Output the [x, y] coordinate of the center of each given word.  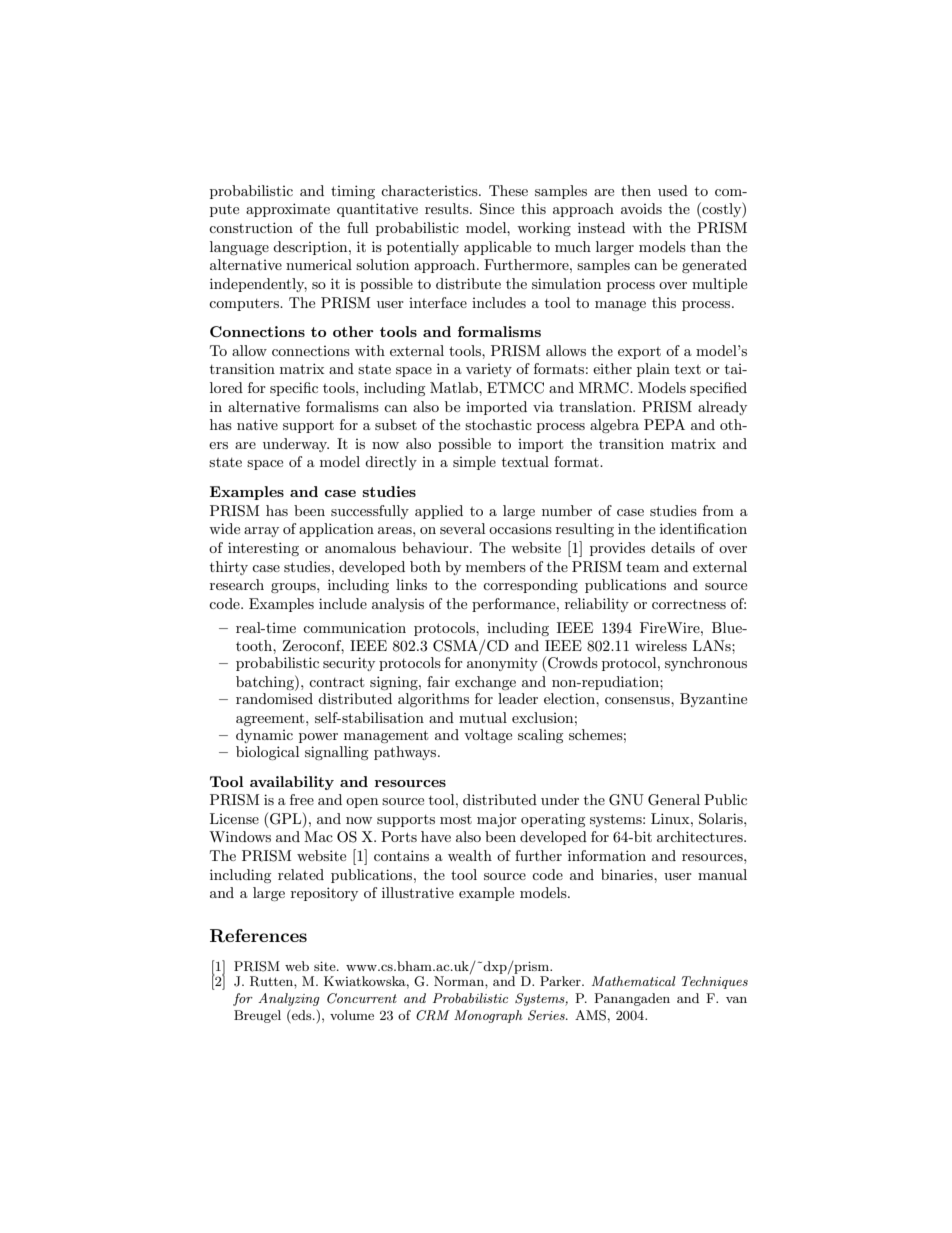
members [496, 566]
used [673, 190]
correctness [689, 604]
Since [497, 209]
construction [251, 227]
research [237, 584]
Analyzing [289, 999]
